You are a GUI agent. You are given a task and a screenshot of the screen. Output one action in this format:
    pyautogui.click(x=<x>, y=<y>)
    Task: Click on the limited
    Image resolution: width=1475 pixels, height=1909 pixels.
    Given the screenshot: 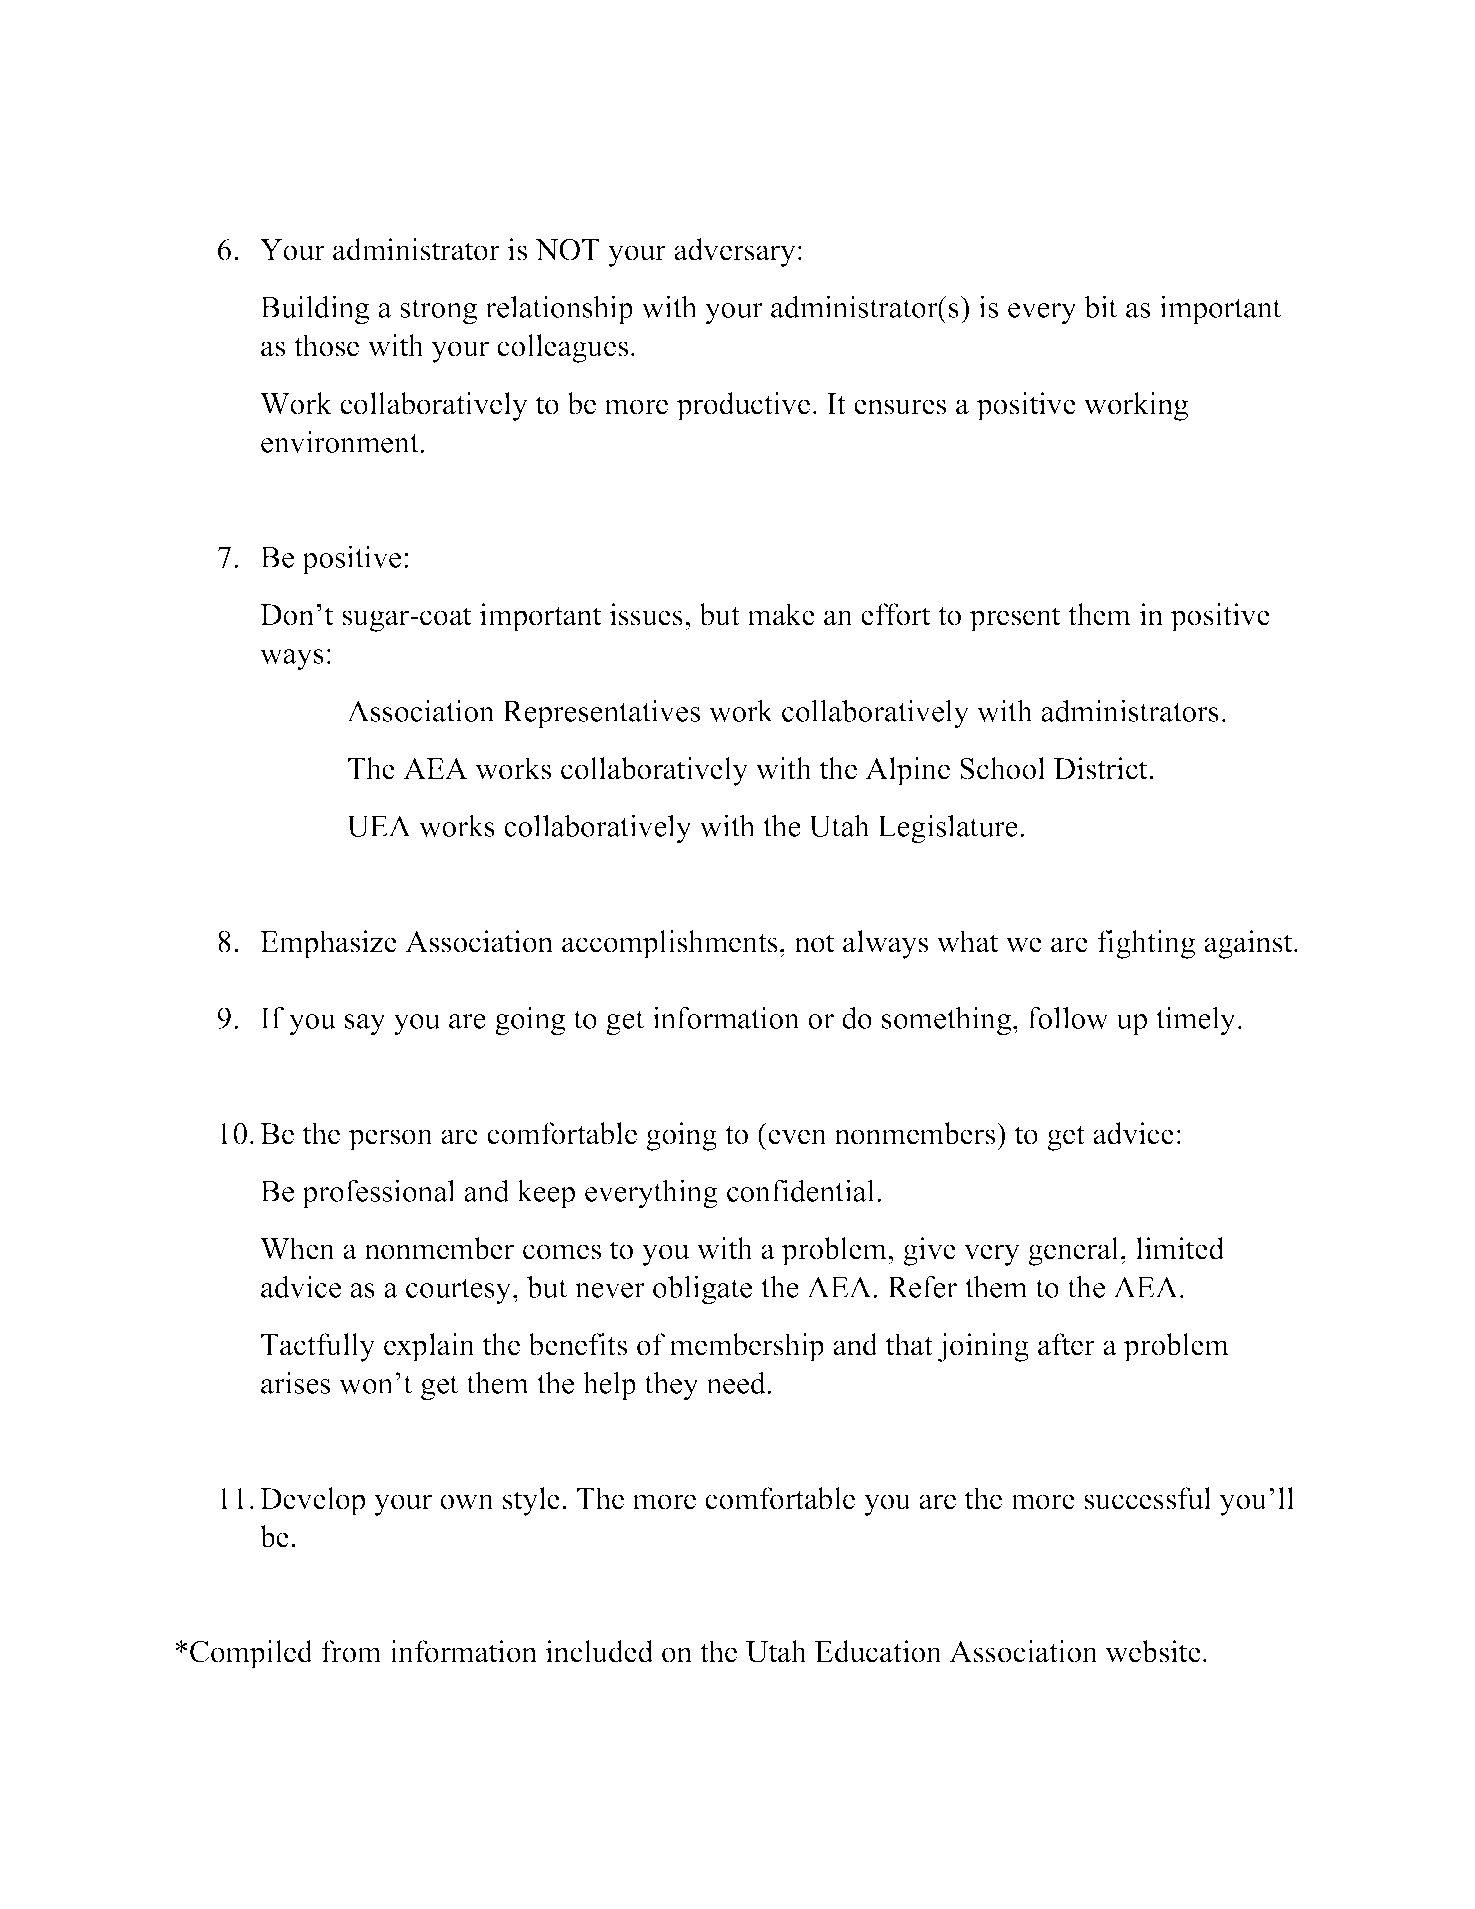 What is the action you would take?
    pyautogui.click(x=1180, y=1248)
